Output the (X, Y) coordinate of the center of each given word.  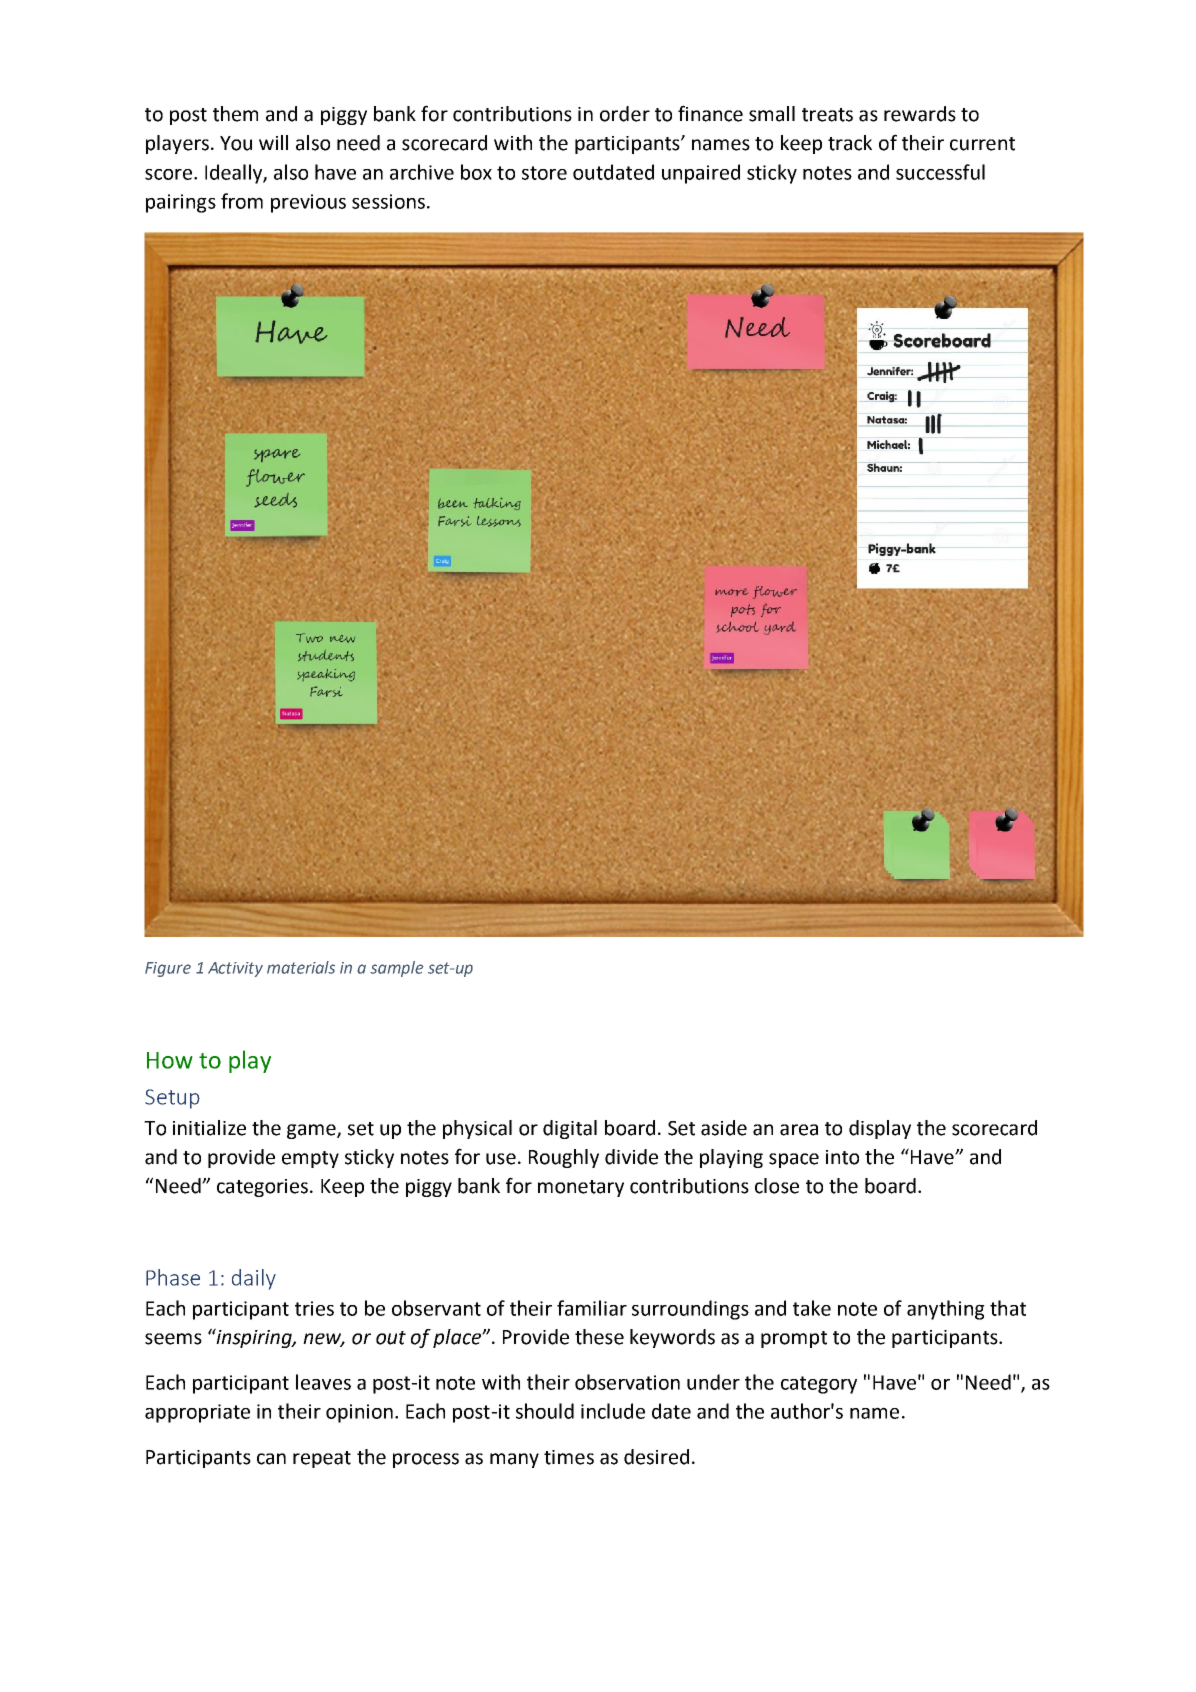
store (544, 173)
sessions (388, 201)
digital (570, 1129)
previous (308, 203)
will (273, 142)
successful (940, 172)
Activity (235, 969)
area (799, 1130)
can (271, 1459)
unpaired (701, 174)
